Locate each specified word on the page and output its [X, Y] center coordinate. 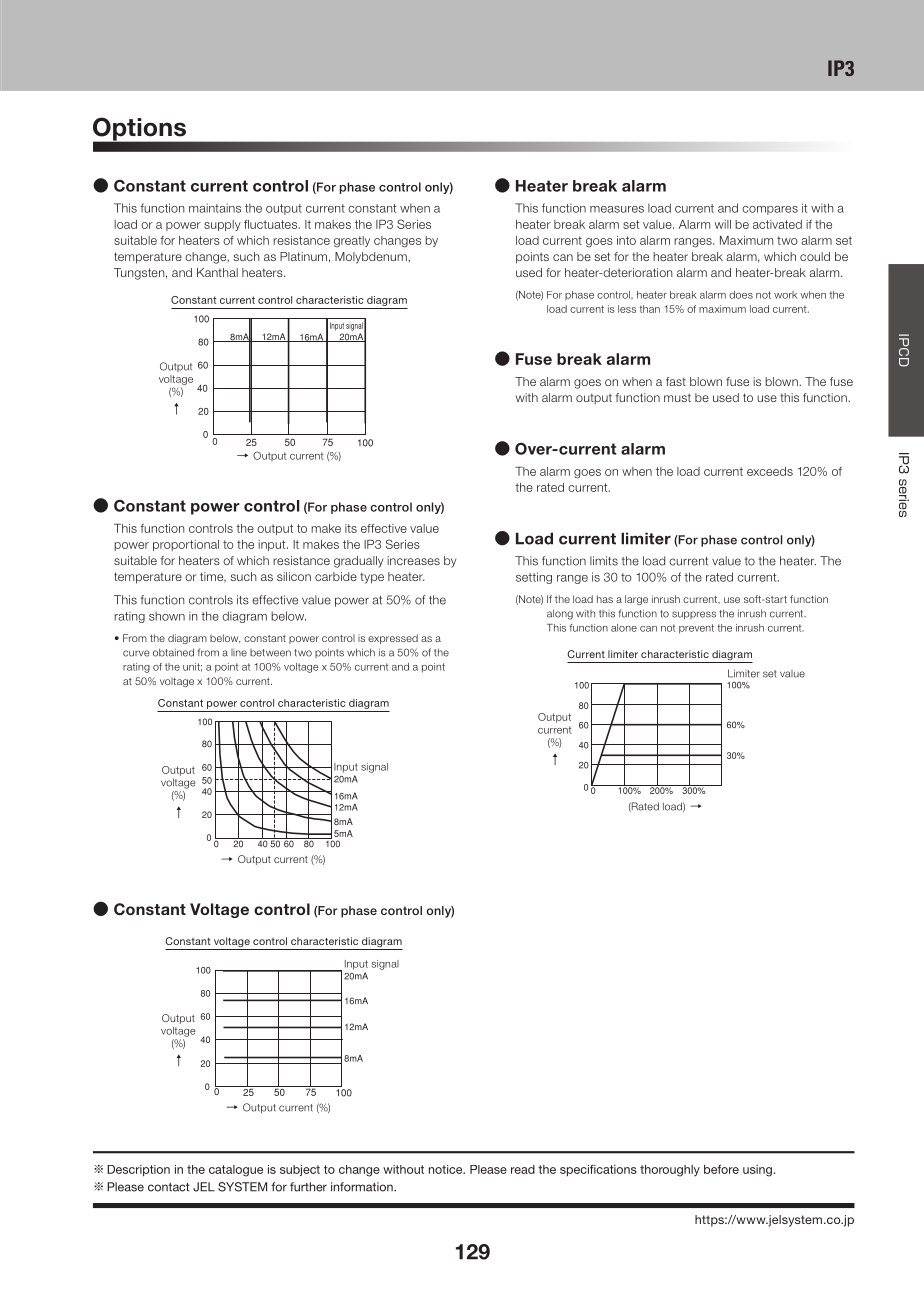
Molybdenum [372, 258]
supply [222, 225]
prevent [696, 629]
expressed [393, 639]
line [239, 653]
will [723, 224]
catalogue [236, 1171]
